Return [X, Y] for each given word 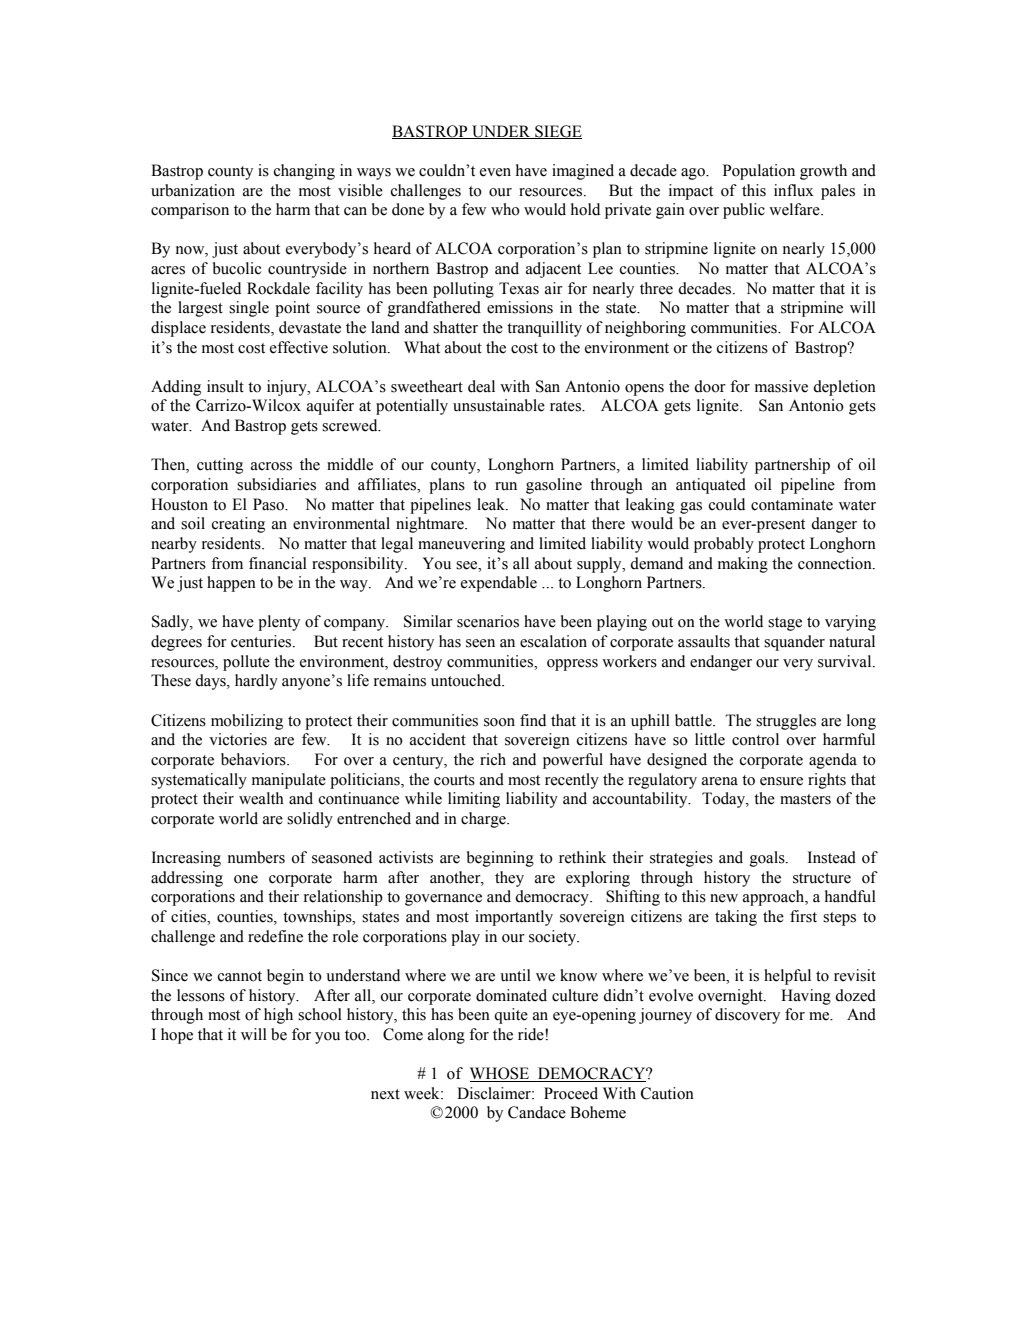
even [495, 172]
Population [759, 172]
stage [785, 624]
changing [304, 172]
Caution [667, 1093]
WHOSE [501, 1074]
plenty [279, 623]
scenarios [488, 621]
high [278, 1016]
